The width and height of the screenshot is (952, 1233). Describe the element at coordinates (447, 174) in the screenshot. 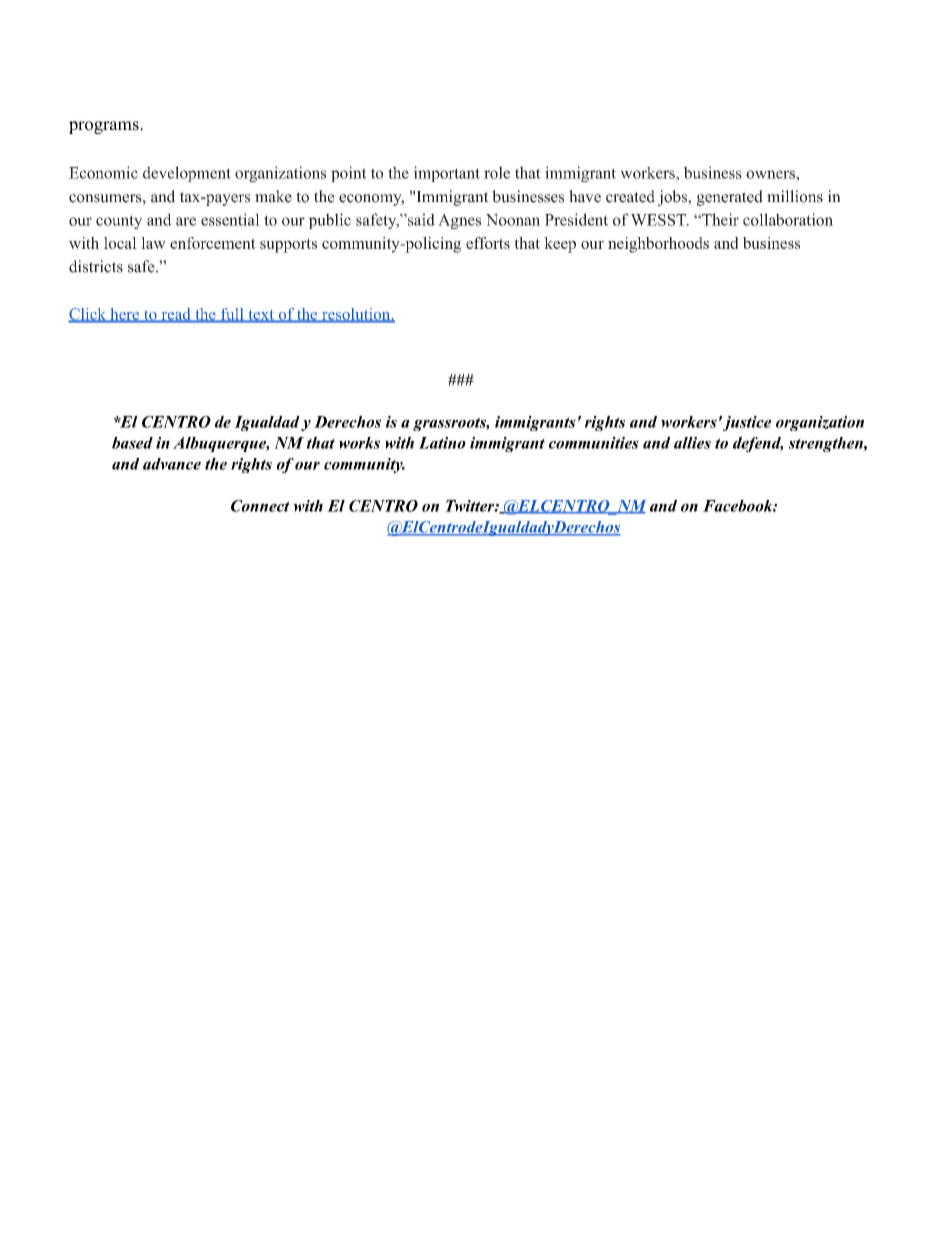

I see `important` at that location.
